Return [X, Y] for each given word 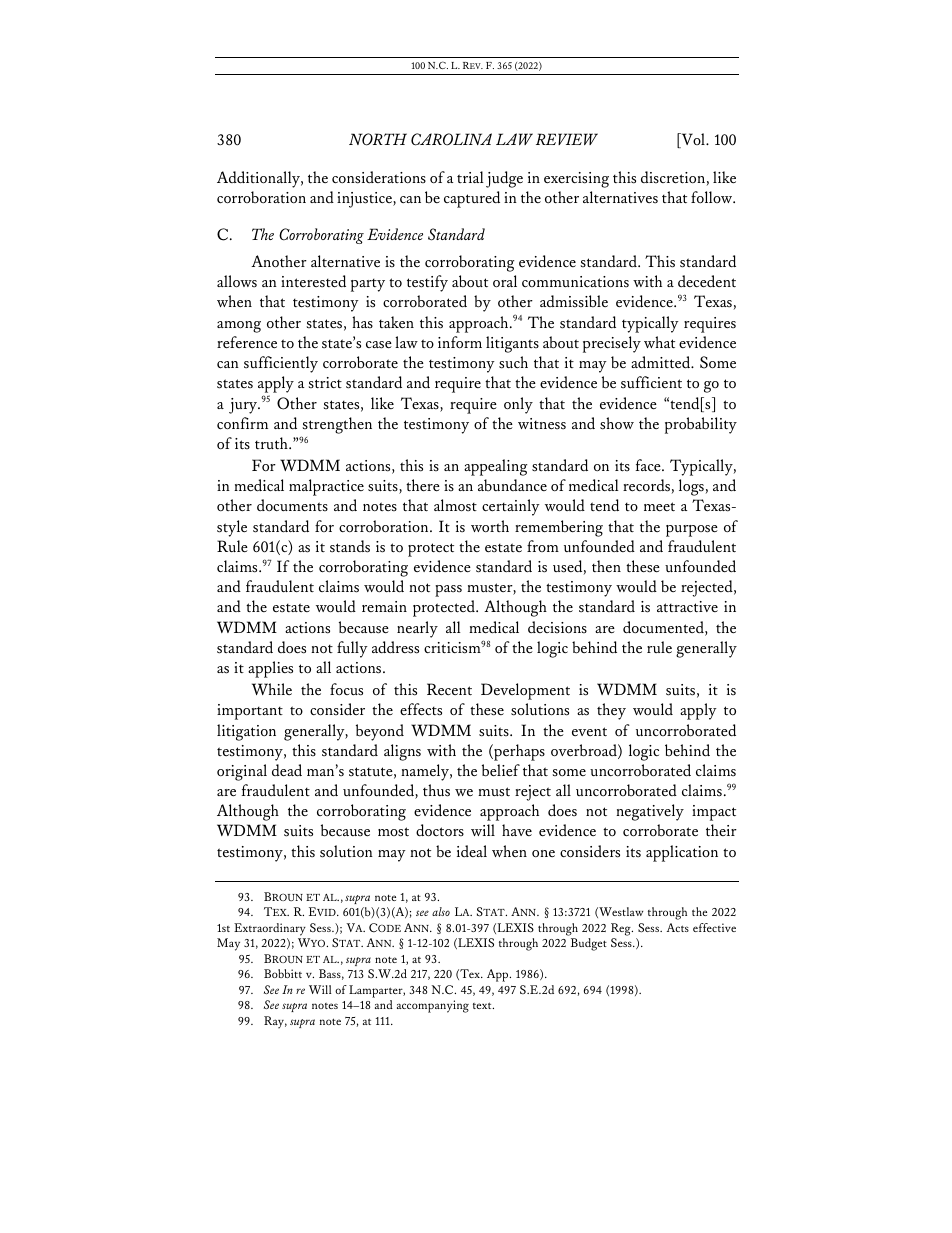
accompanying [433, 1006]
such [513, 362]
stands [350, 546]
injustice [365, 200]
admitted [662, 362]
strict [325, 382]
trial [470, 177]
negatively [650, 812]
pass [448, 591]
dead [287, 770]
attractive [687, 607]
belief [501, 770]
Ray [275, 1022]
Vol [693, 140]
